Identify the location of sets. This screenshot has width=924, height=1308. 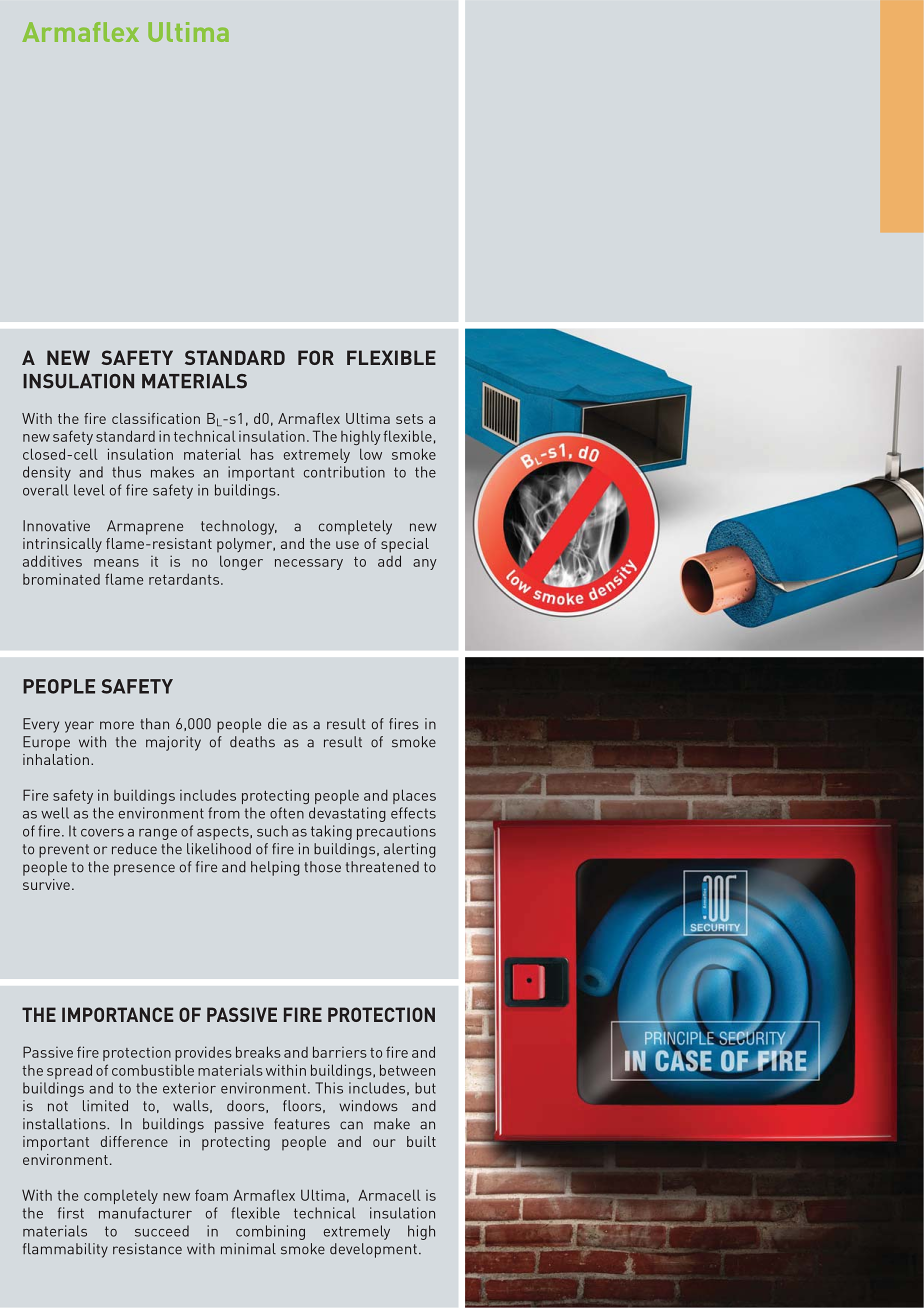
(409, 419).
